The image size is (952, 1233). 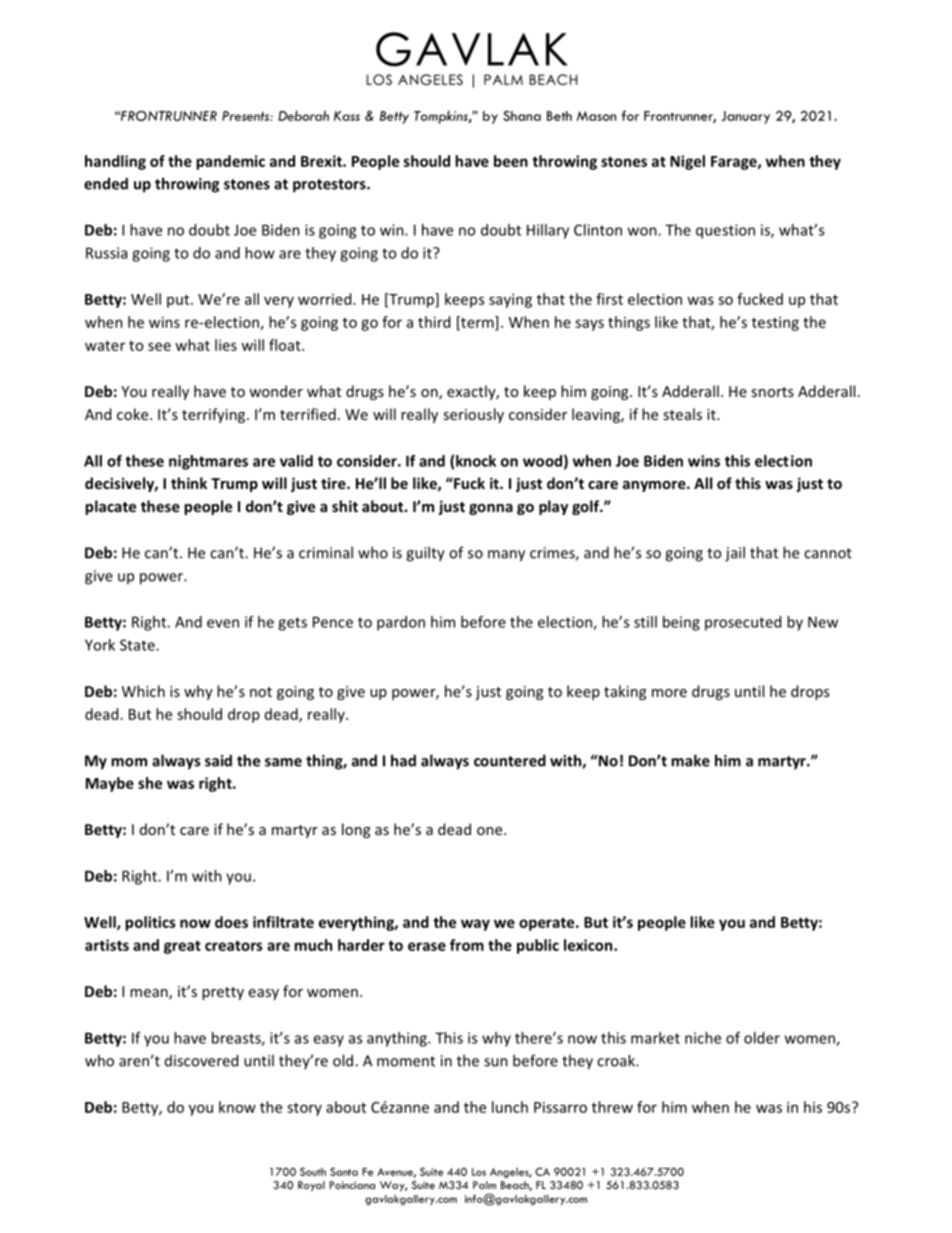 I want to click on been, so click(x=511, y=161).
